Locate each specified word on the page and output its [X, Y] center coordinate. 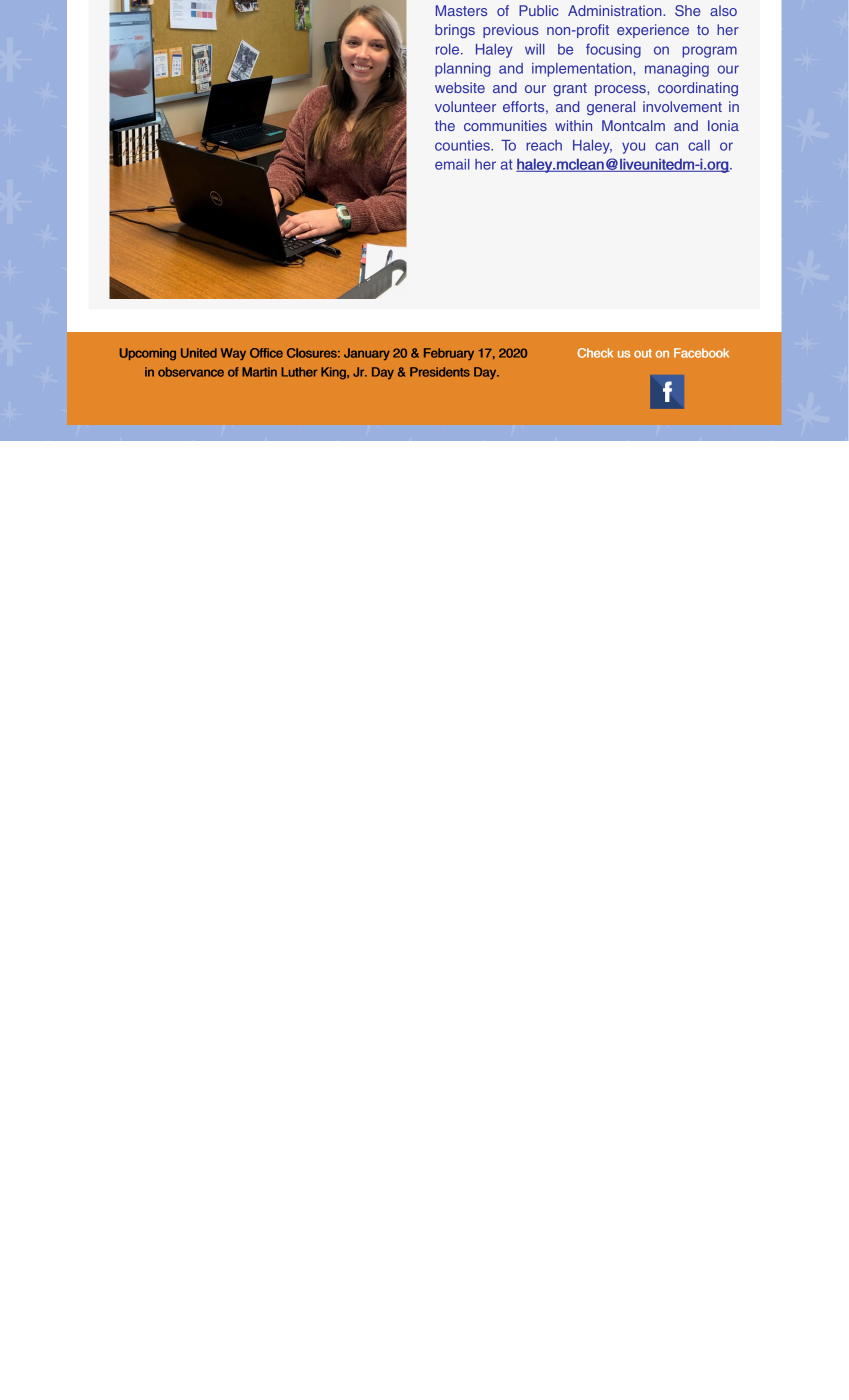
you [633, 148]
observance [191, 372]
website [460, 87]
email [452, 164]
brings [455, 31]
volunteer [465, 106]
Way [233, 354]
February [449, 354]
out [643, 353]
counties [463, 145]
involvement [682, 106]
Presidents [440, 372]
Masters [461, 10]
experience [653, 31]
